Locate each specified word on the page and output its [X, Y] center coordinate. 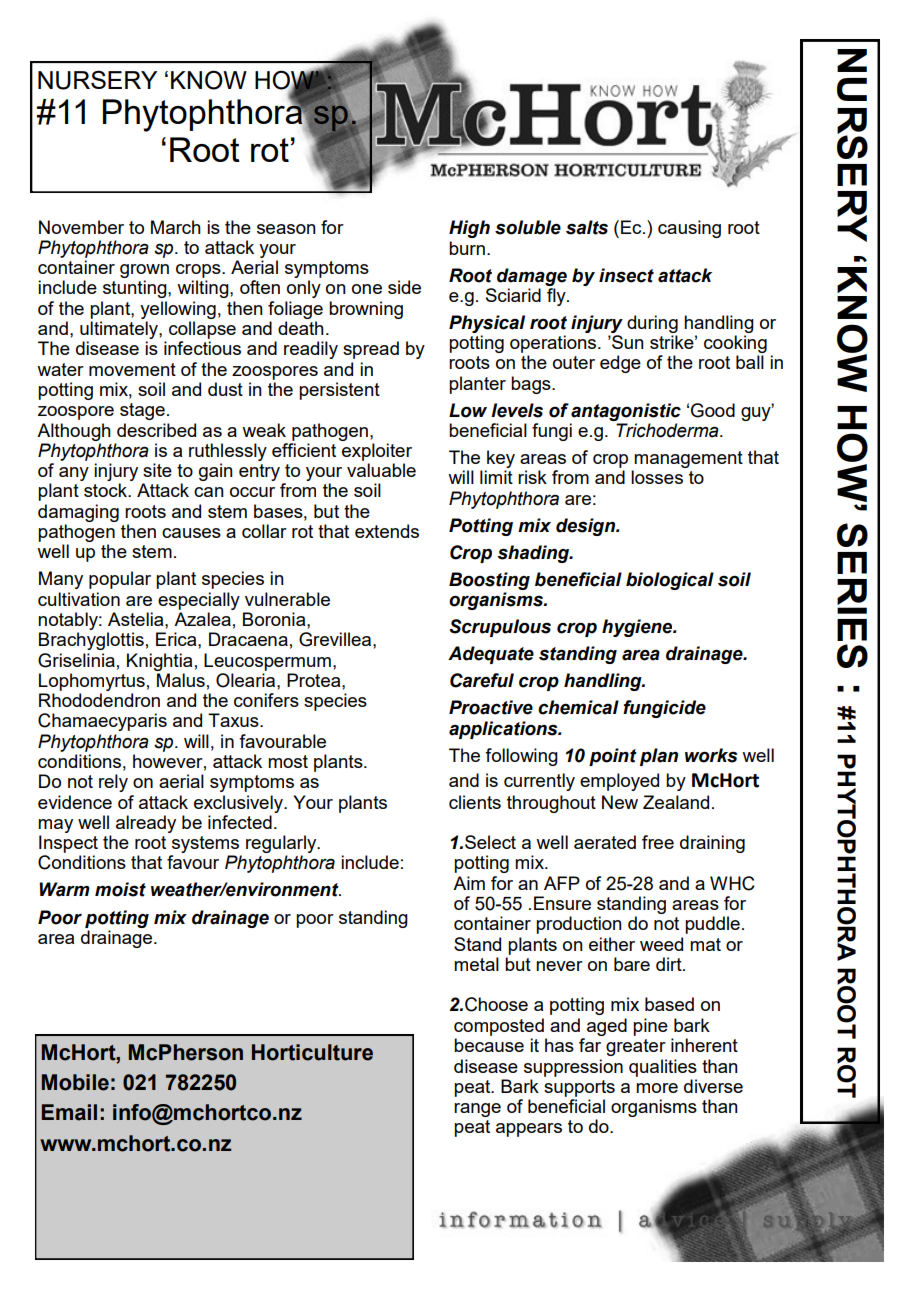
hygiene [638, 628]
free [658, 842]
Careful [482, 680]
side [404, 287]
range [477, 1110]
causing [689, 229]
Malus [181, 680]
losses [657, 477]
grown [144, 272]
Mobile [75, 1082]
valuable [381, 470]
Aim [469, 883]
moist [120, 889]
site [157, 470]
